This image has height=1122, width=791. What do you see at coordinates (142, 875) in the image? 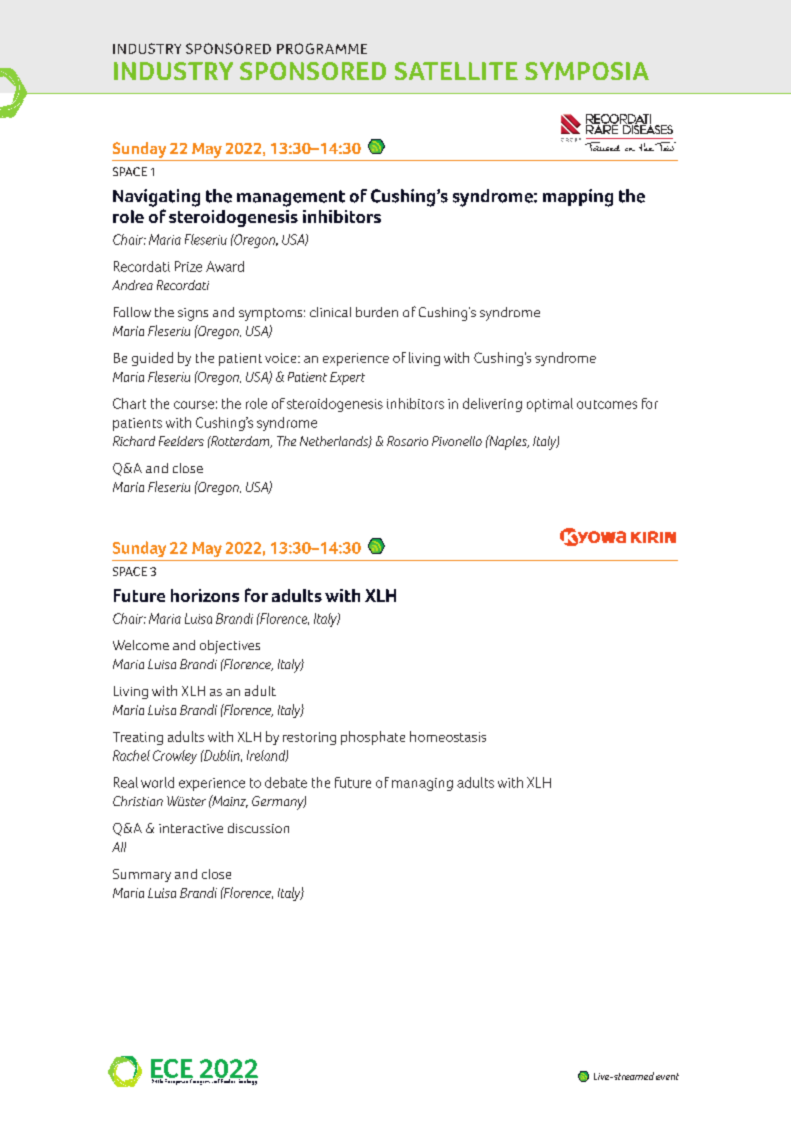
I see `Summary` at bounding box center [142, 875].
